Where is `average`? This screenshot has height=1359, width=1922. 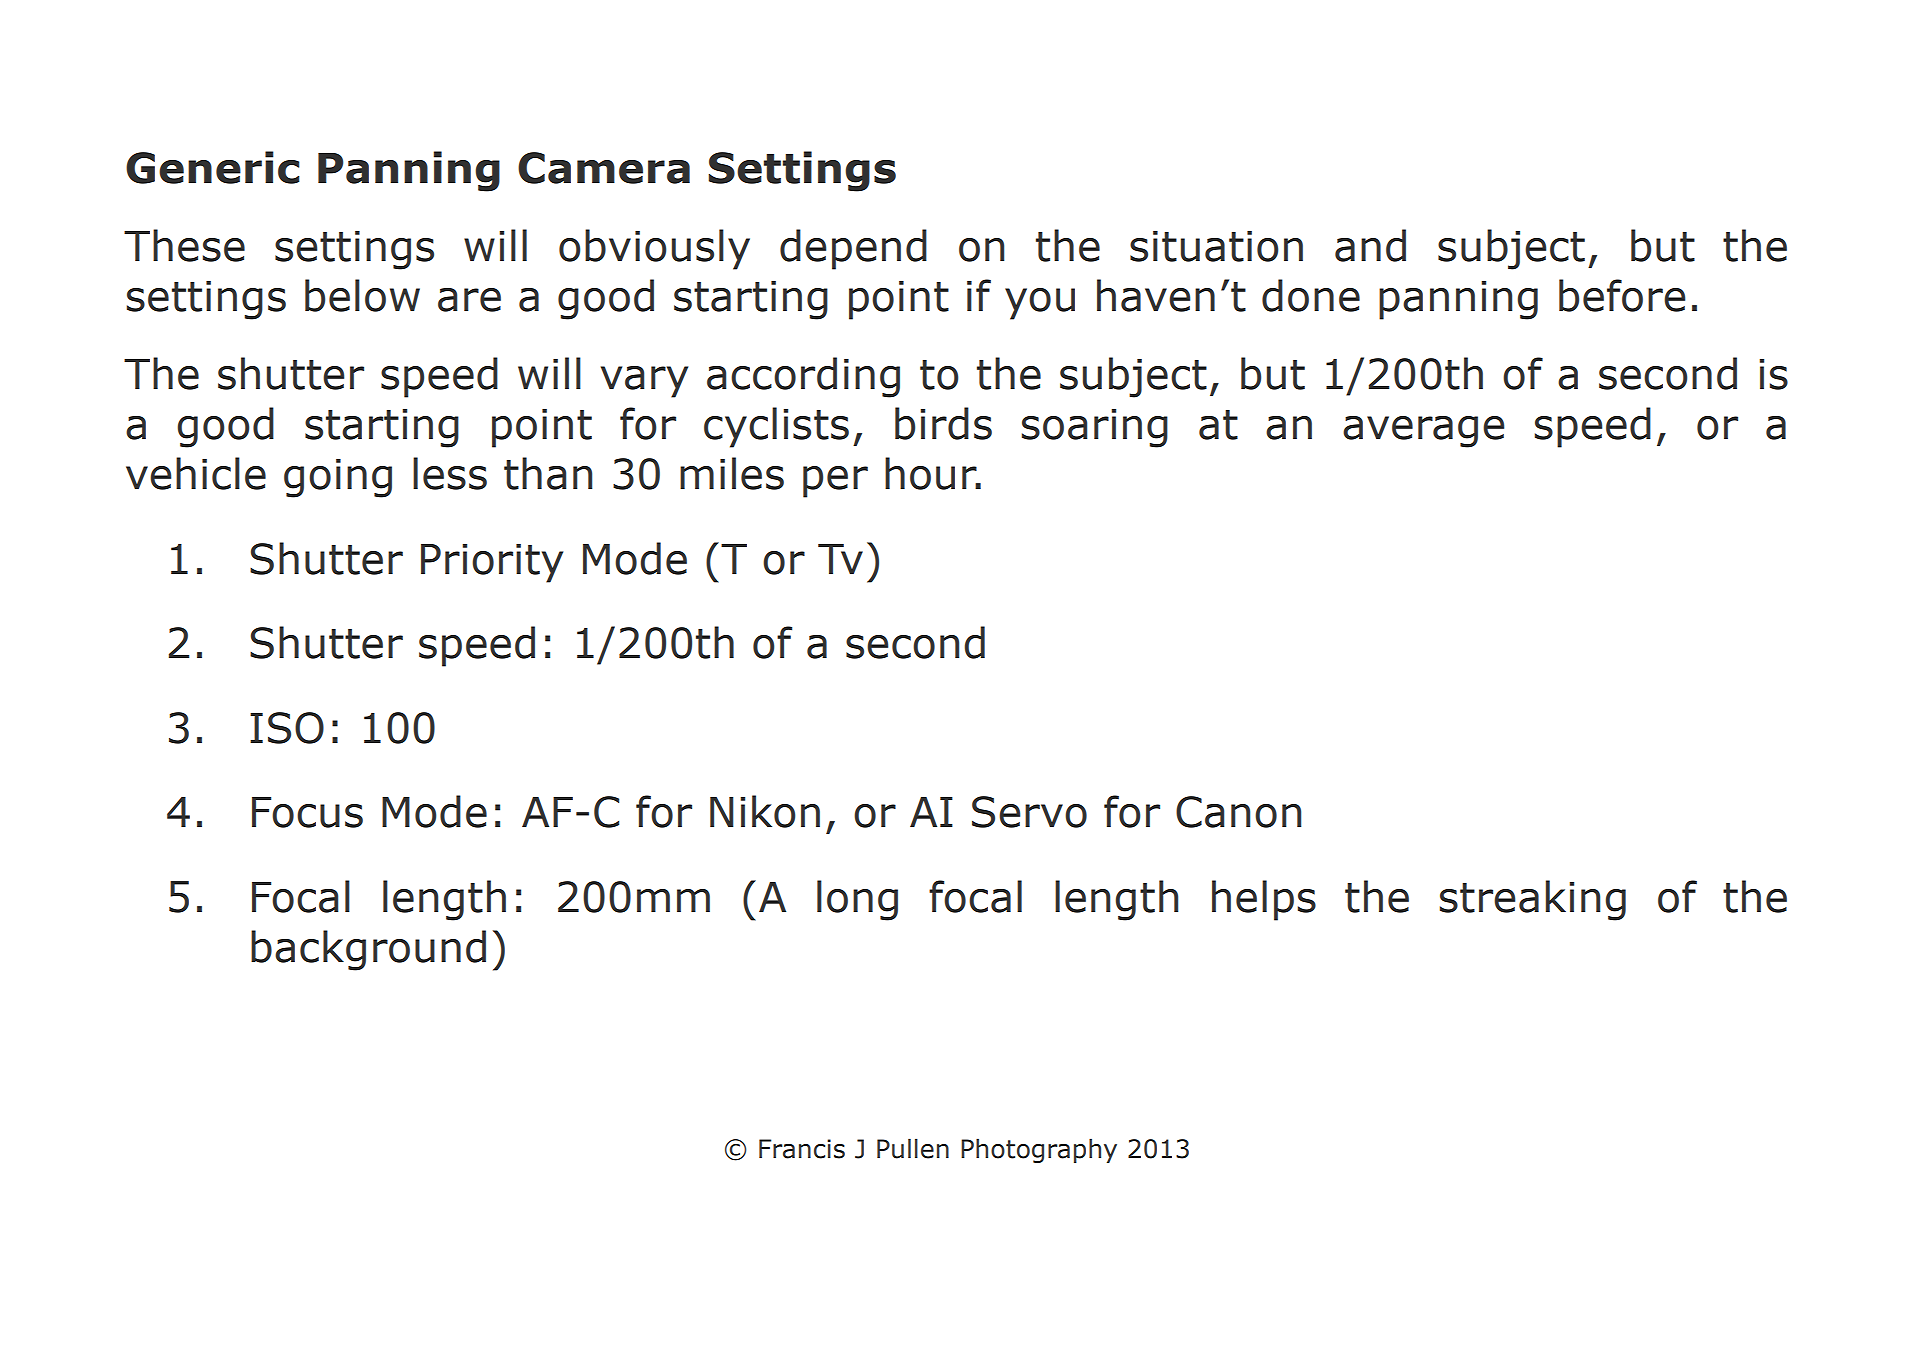 average is located at coordinates (1424, 432).
